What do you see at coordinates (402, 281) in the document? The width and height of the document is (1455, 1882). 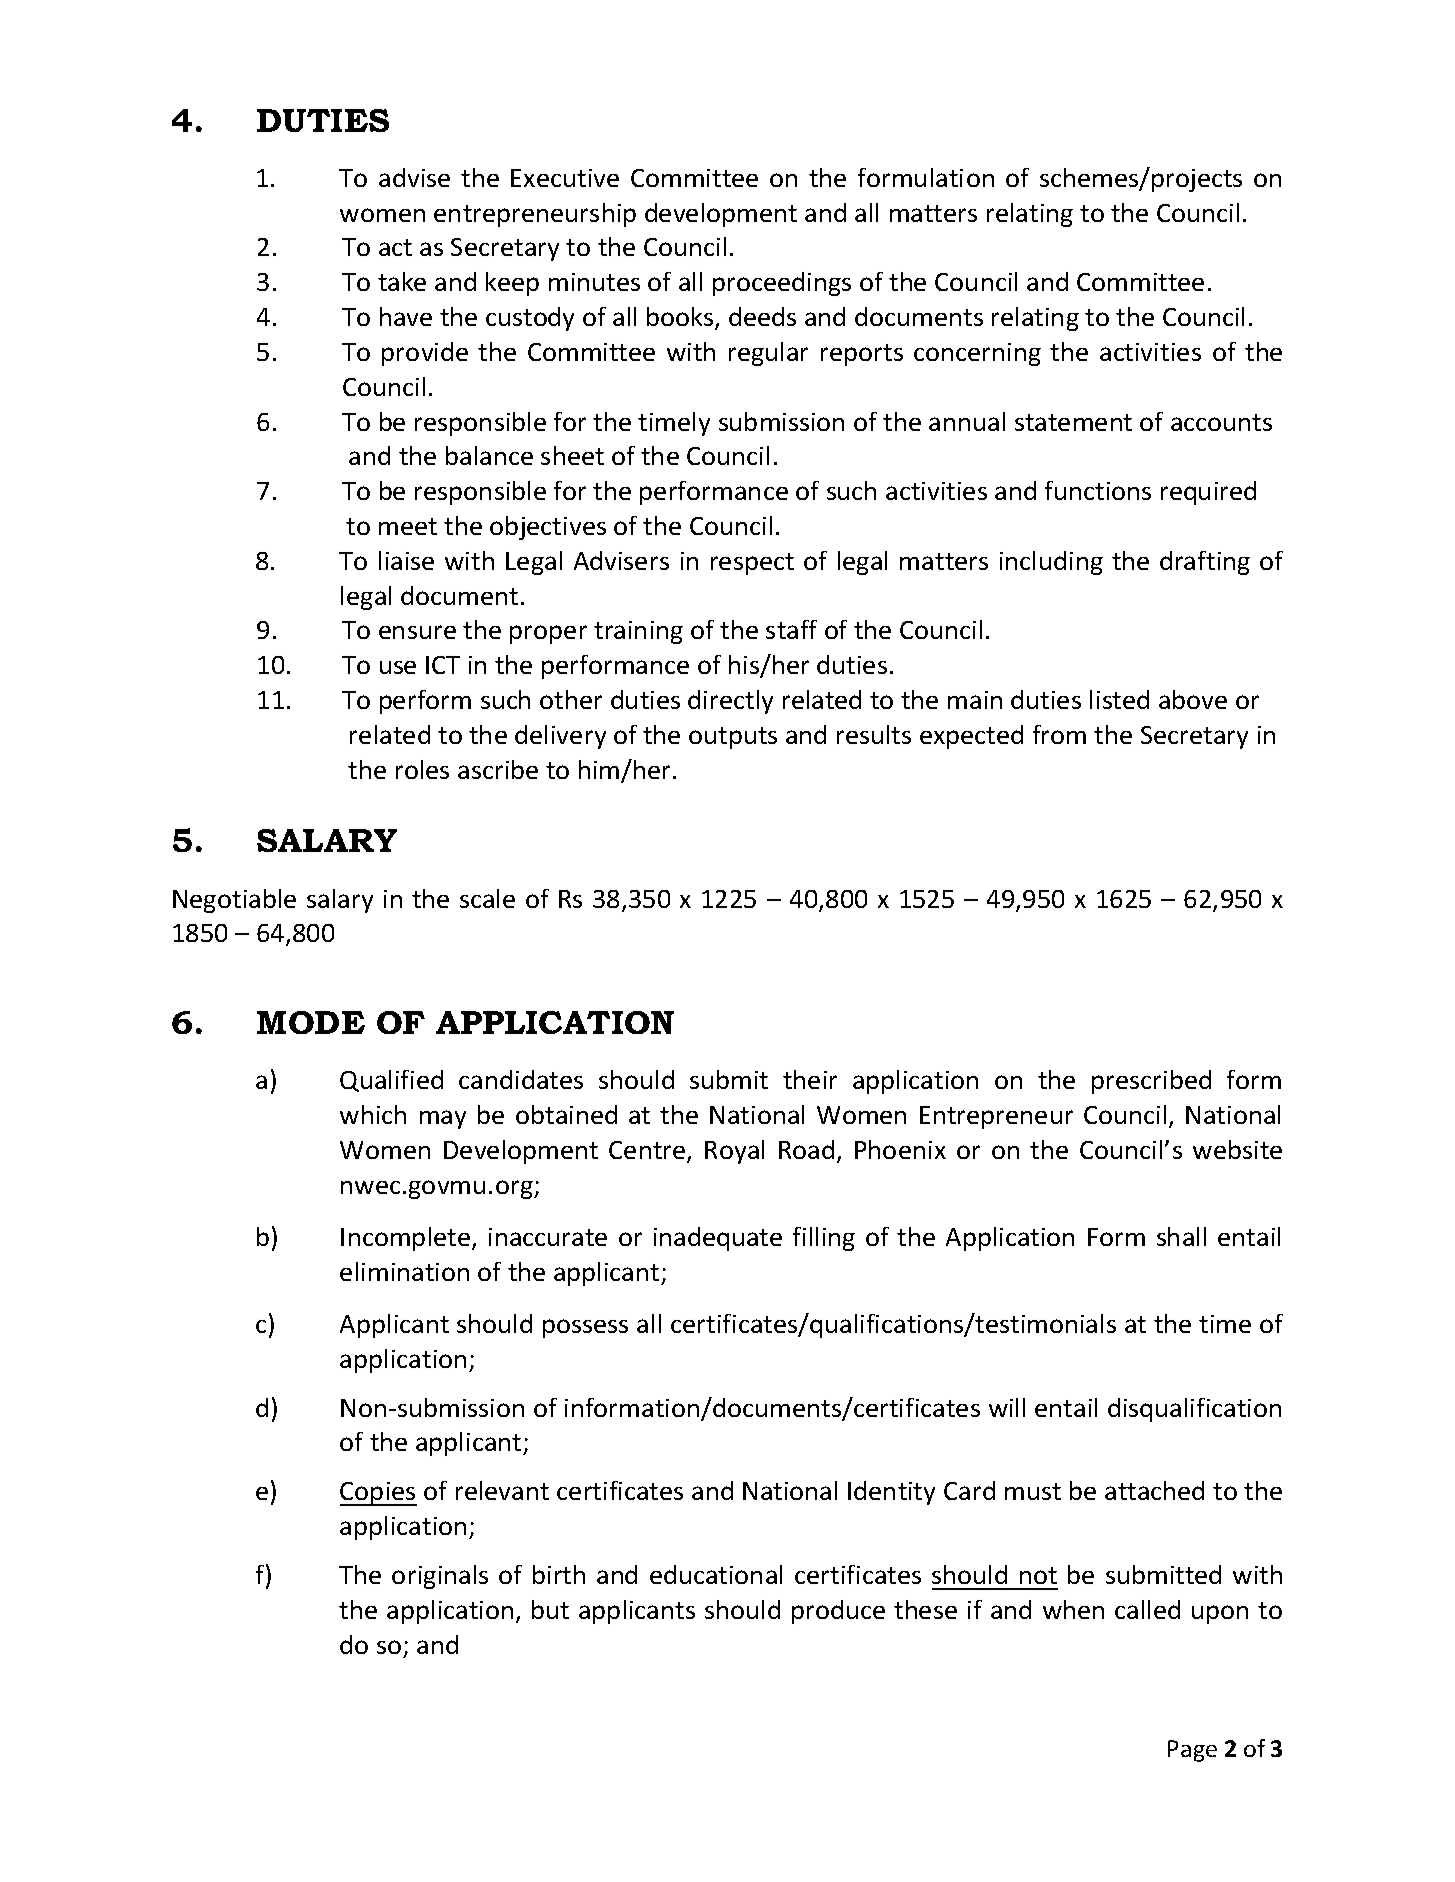 I see `take` at bounding box center [402, 281].
